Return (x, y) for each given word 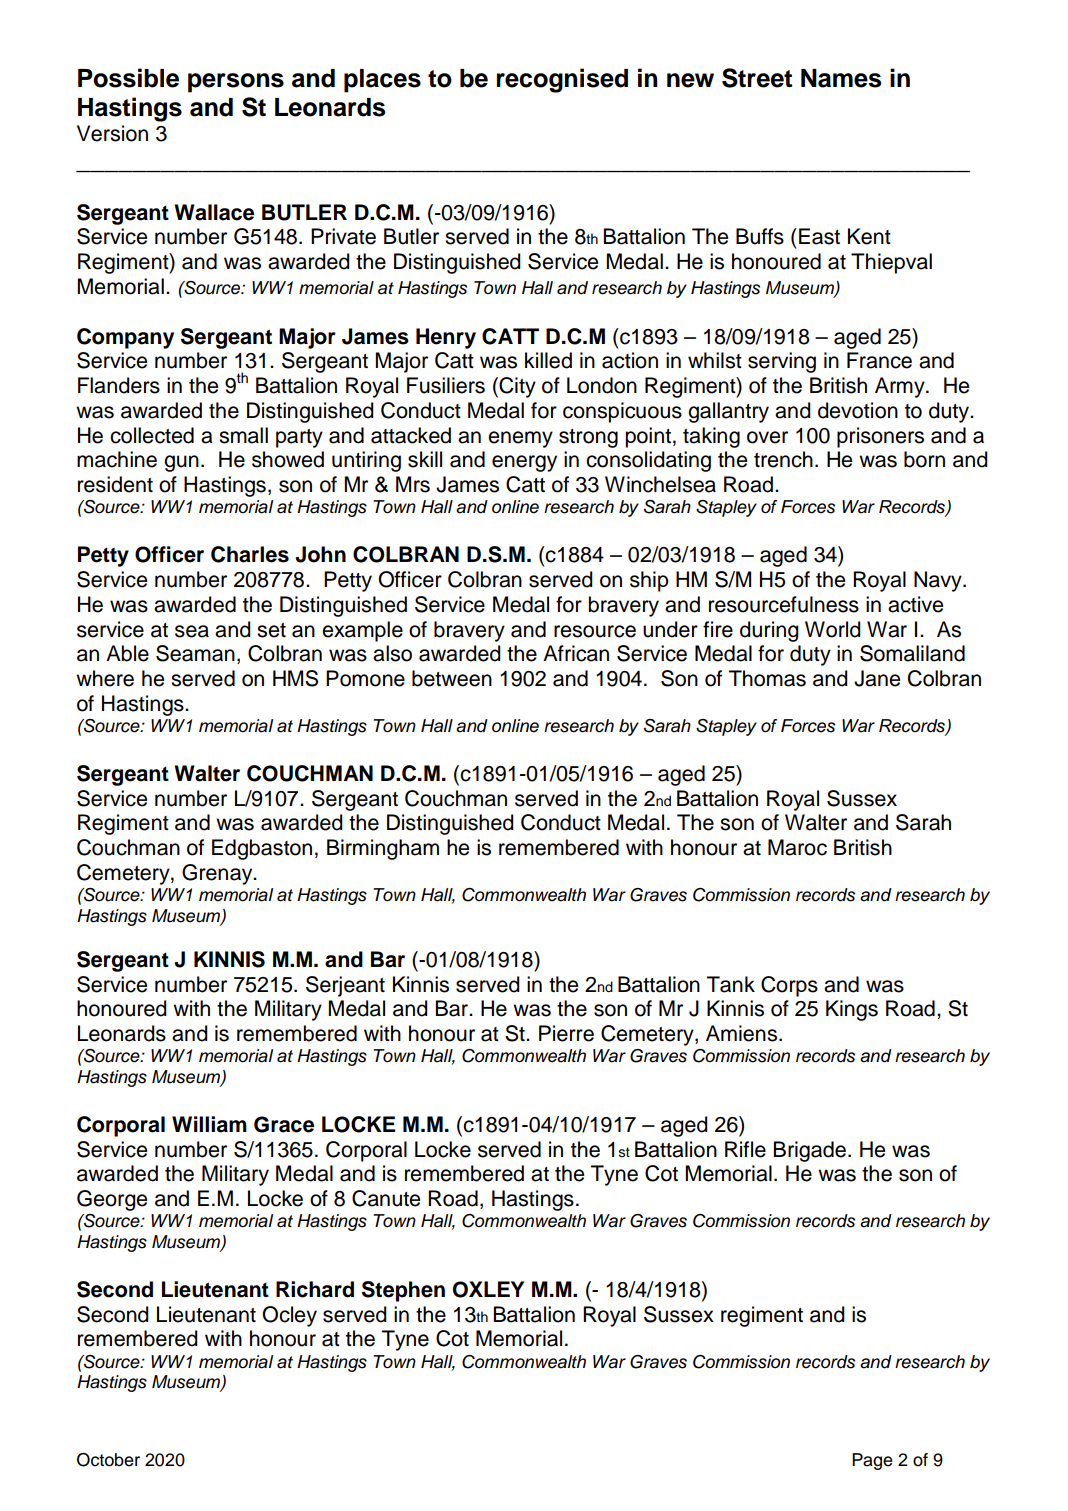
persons (236, 83)
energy (524, 463)
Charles (250, 554)
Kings (852, 1010)
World (833, 629)
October (108, 1460)
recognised (562, 80)
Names (841, 78)
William (209, 1124)
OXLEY (488, 1289)
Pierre (566, 1033)
